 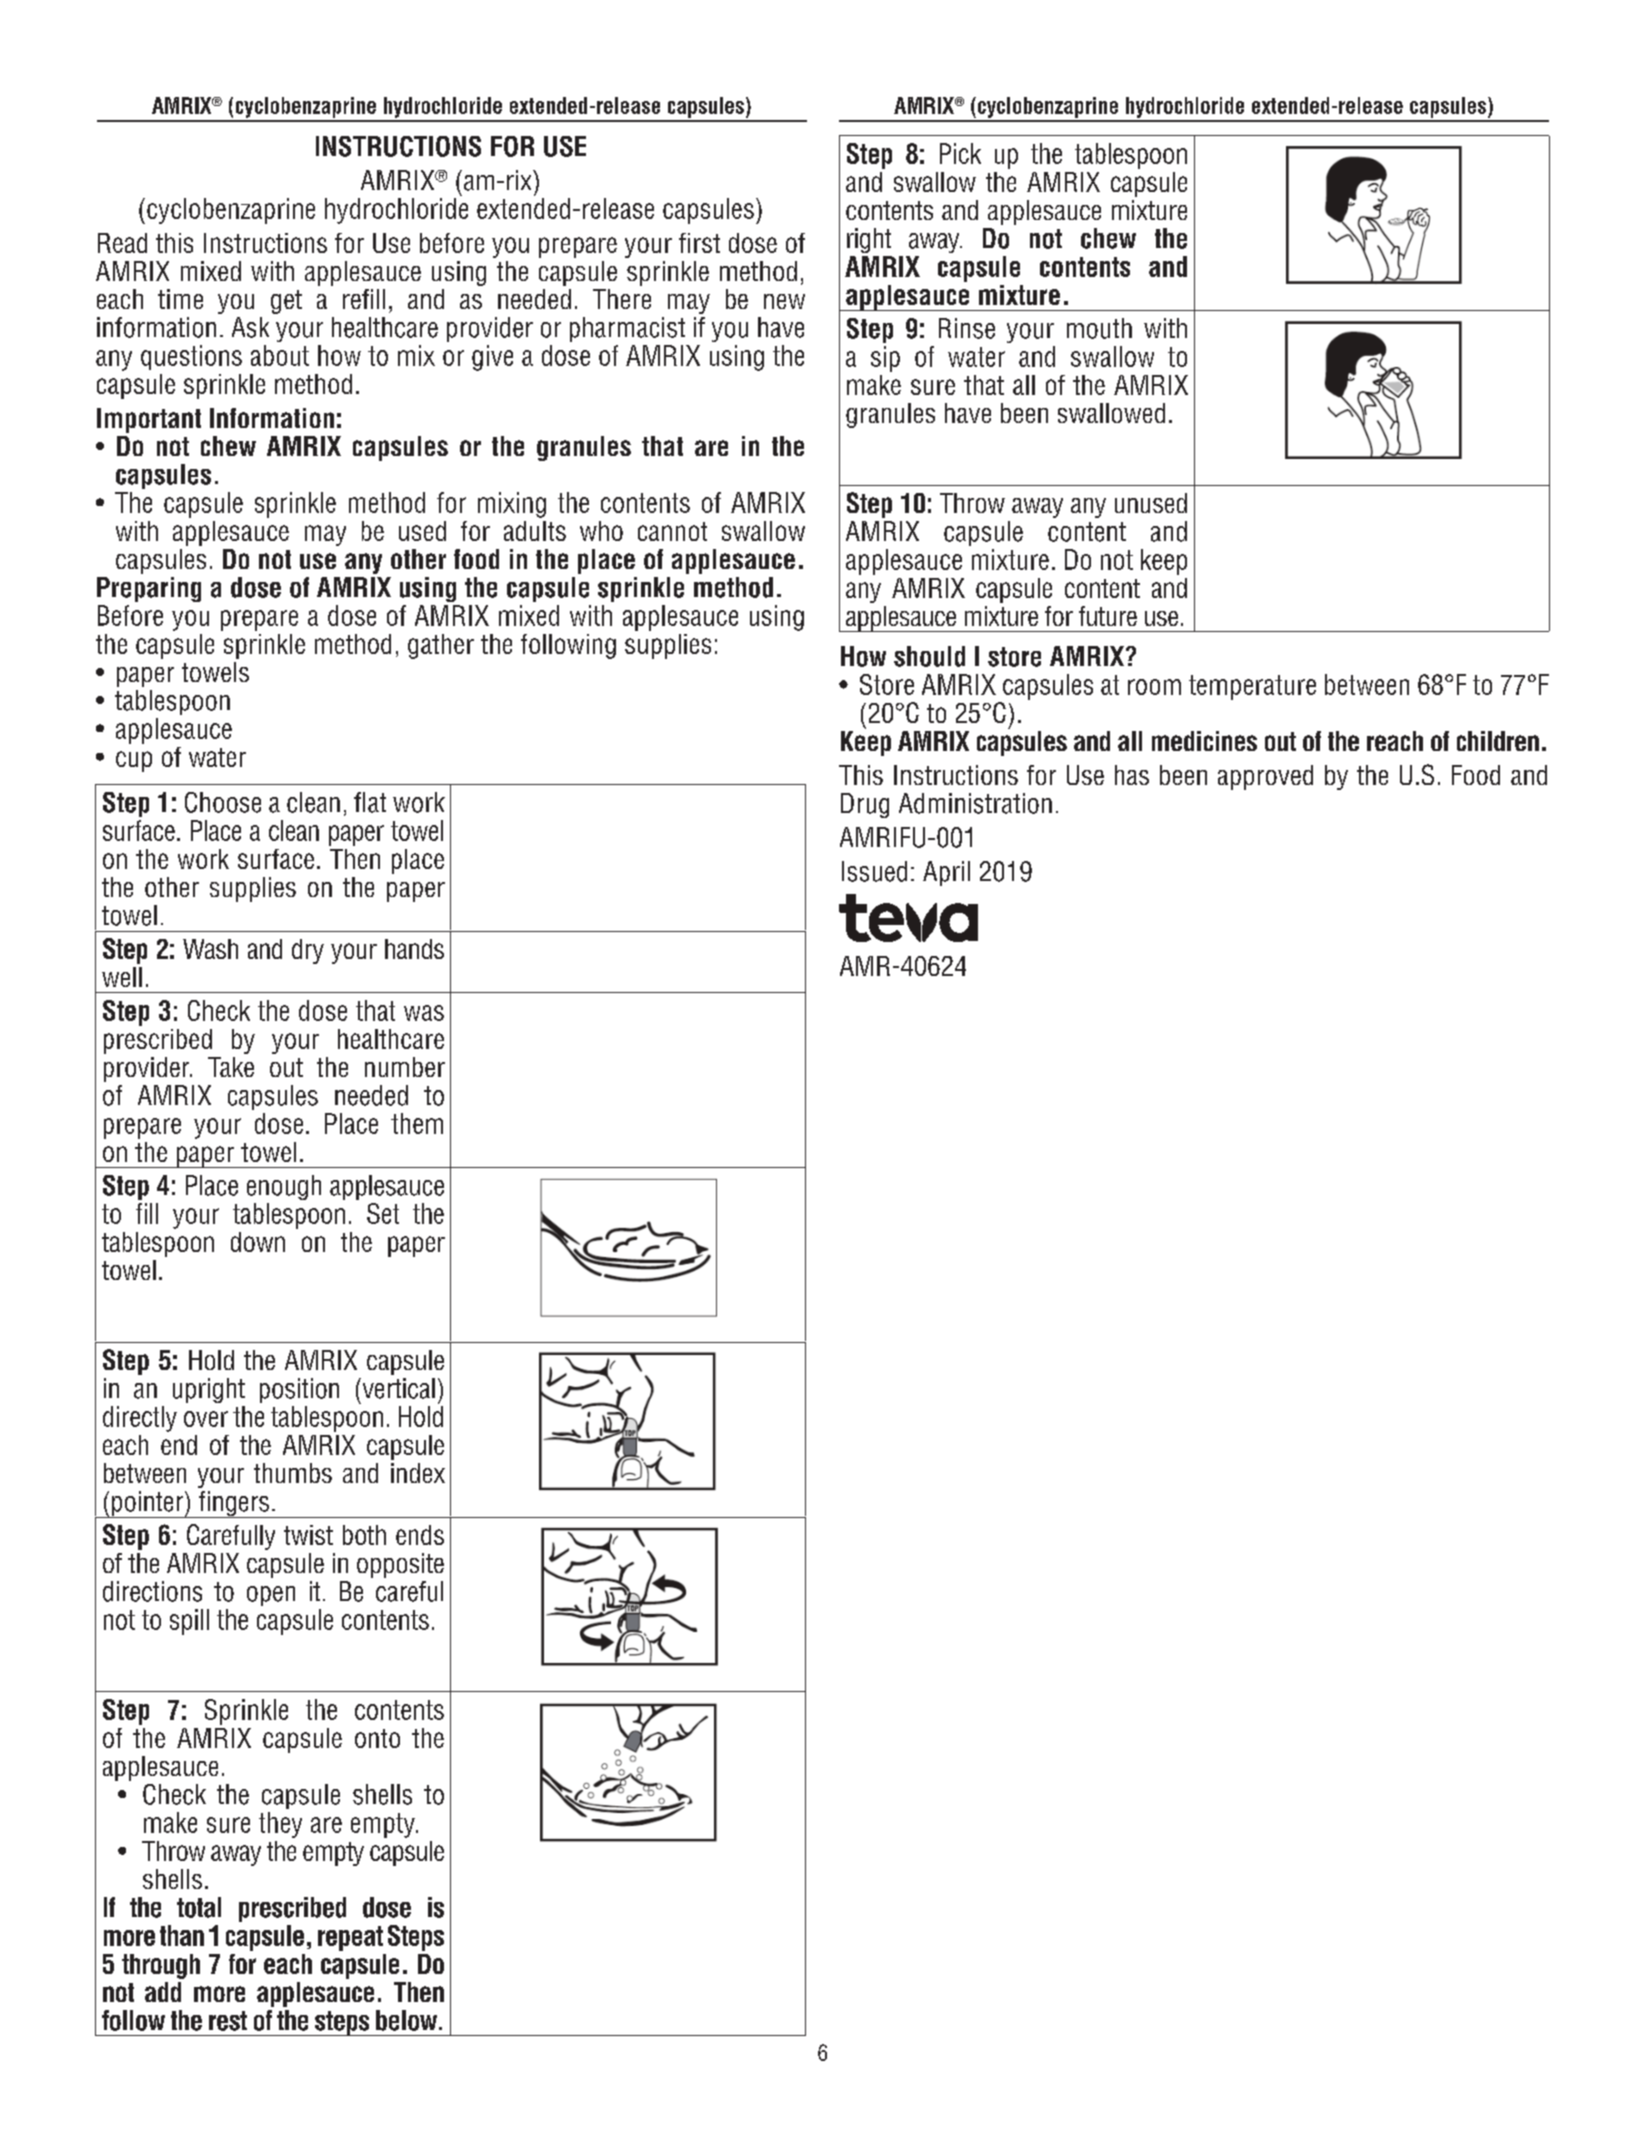 What do you see at coordinates (699, 243) in the screenshot?
I see `first` at bounding box center [699, 243].
